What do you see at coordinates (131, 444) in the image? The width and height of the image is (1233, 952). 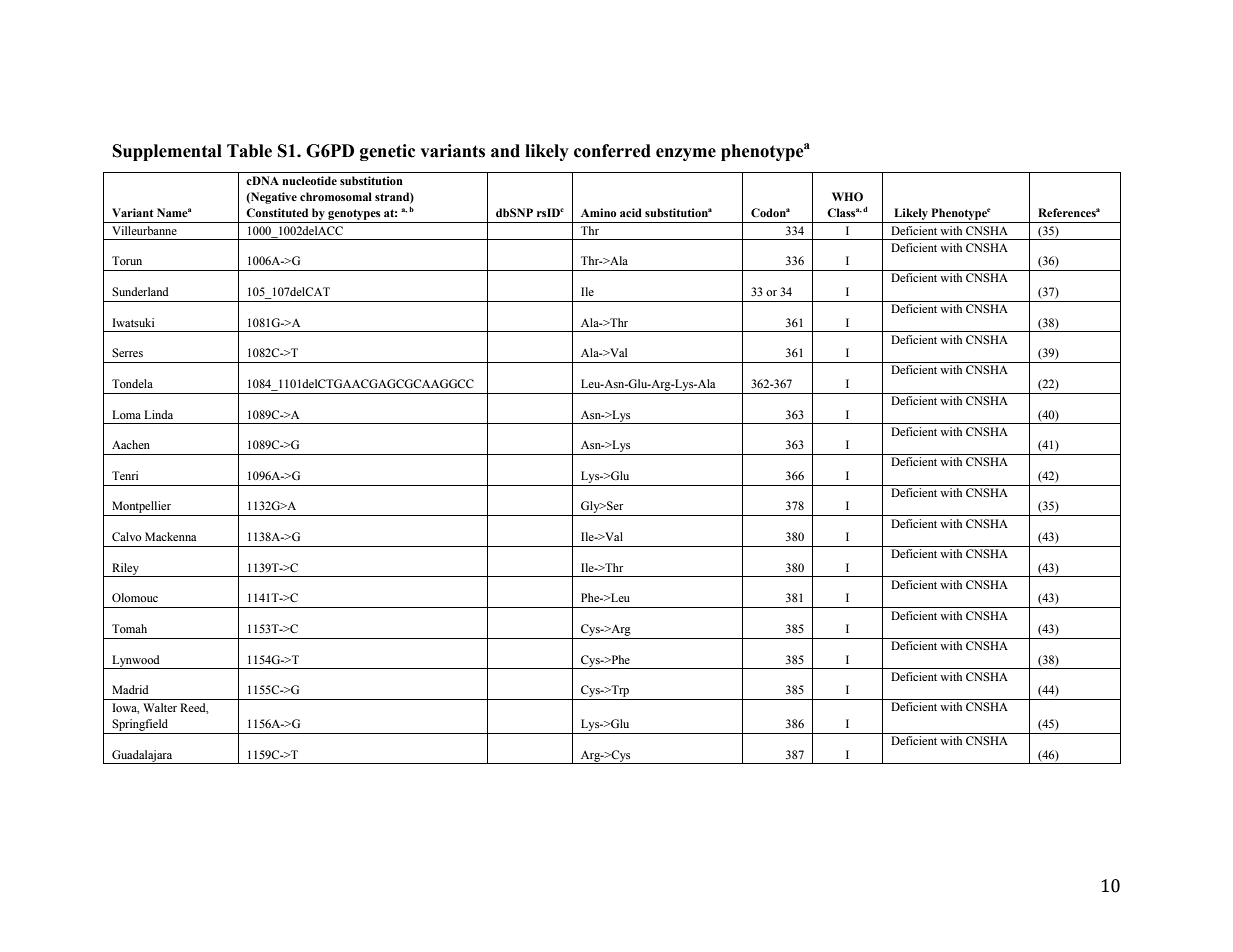 I see `Aachen` at bounding box center [131, 444].
